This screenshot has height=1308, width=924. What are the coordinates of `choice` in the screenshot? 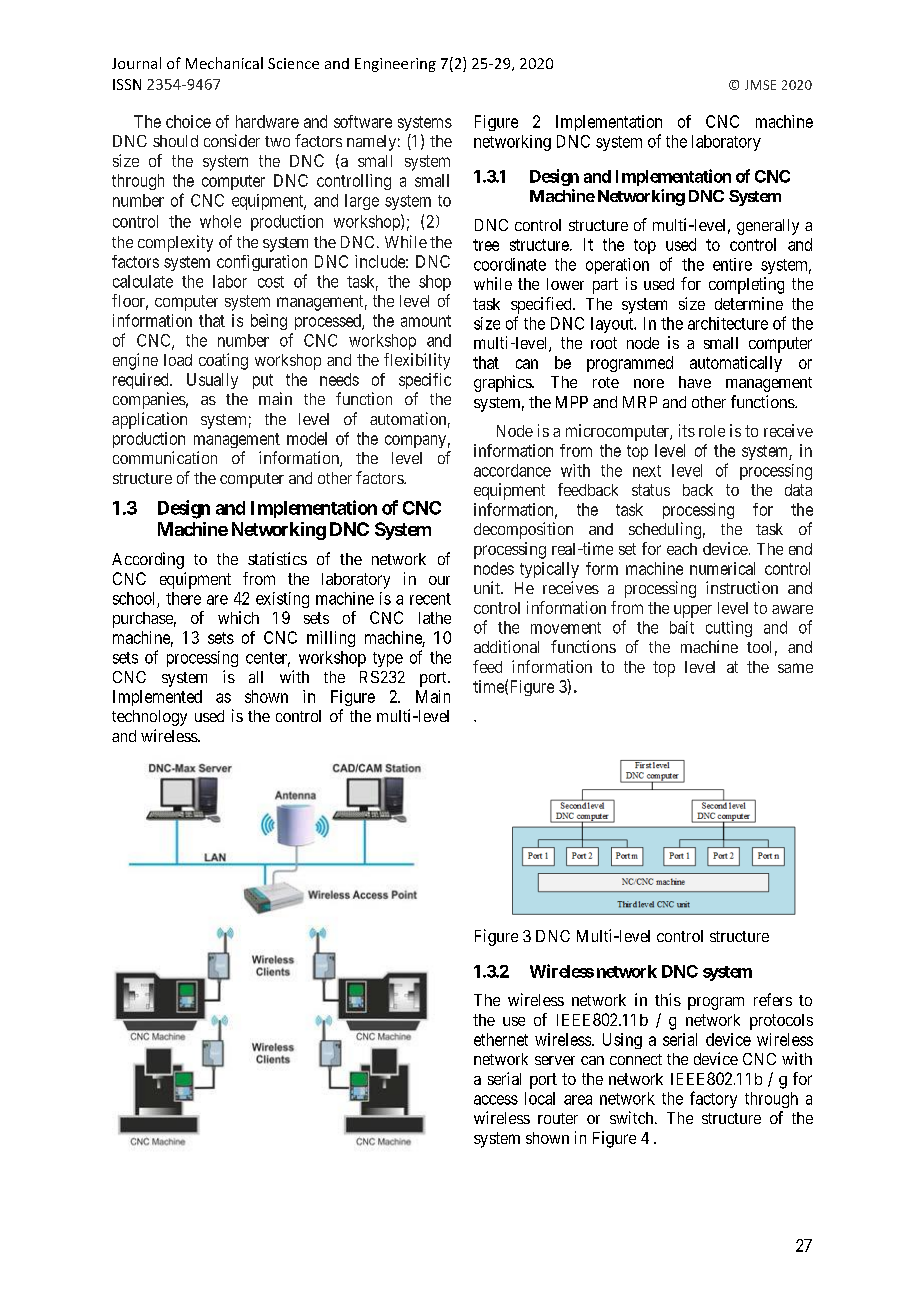 It's located at (188, 121).
